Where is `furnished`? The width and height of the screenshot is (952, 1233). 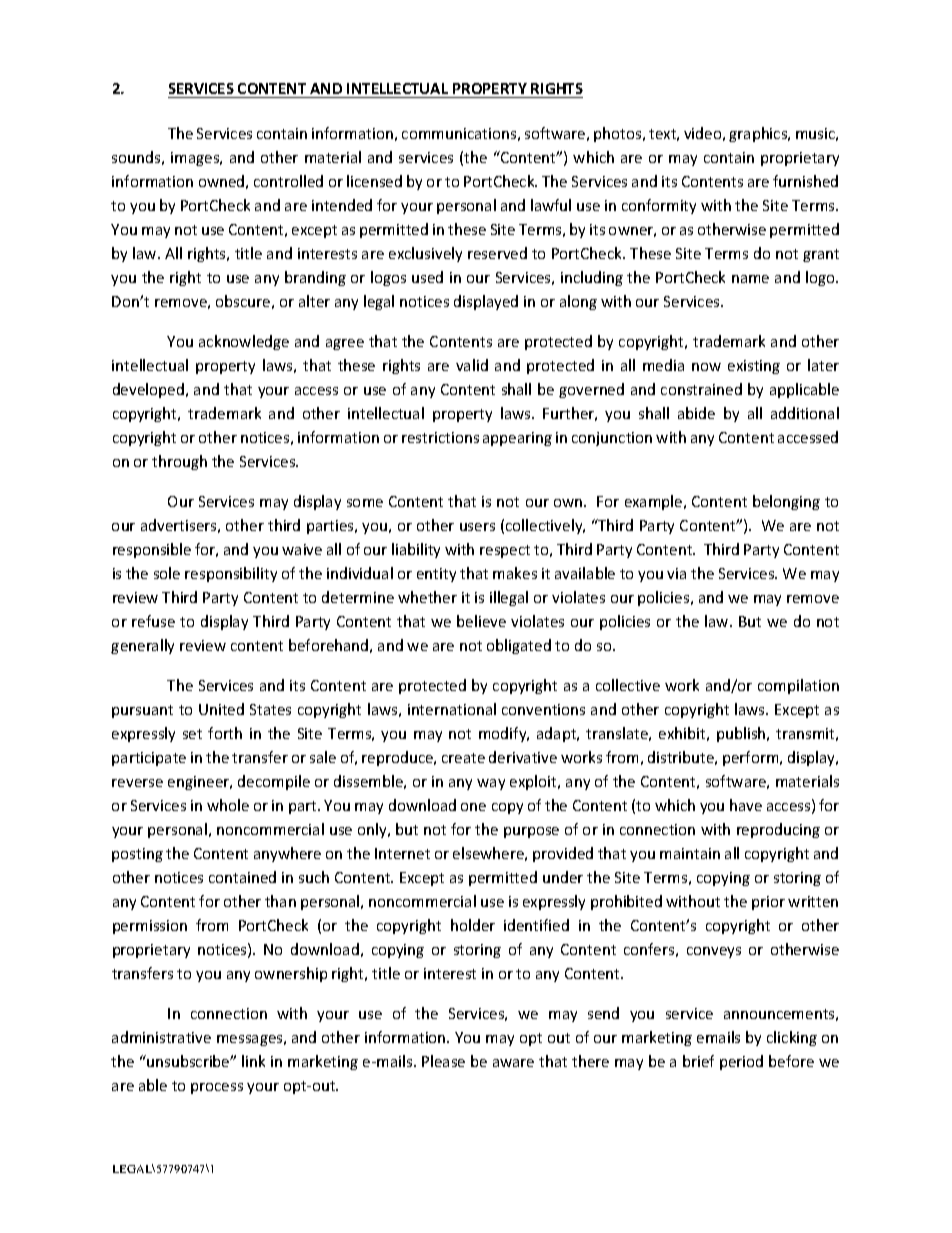 furnished is located at coordinates (805, 181).
